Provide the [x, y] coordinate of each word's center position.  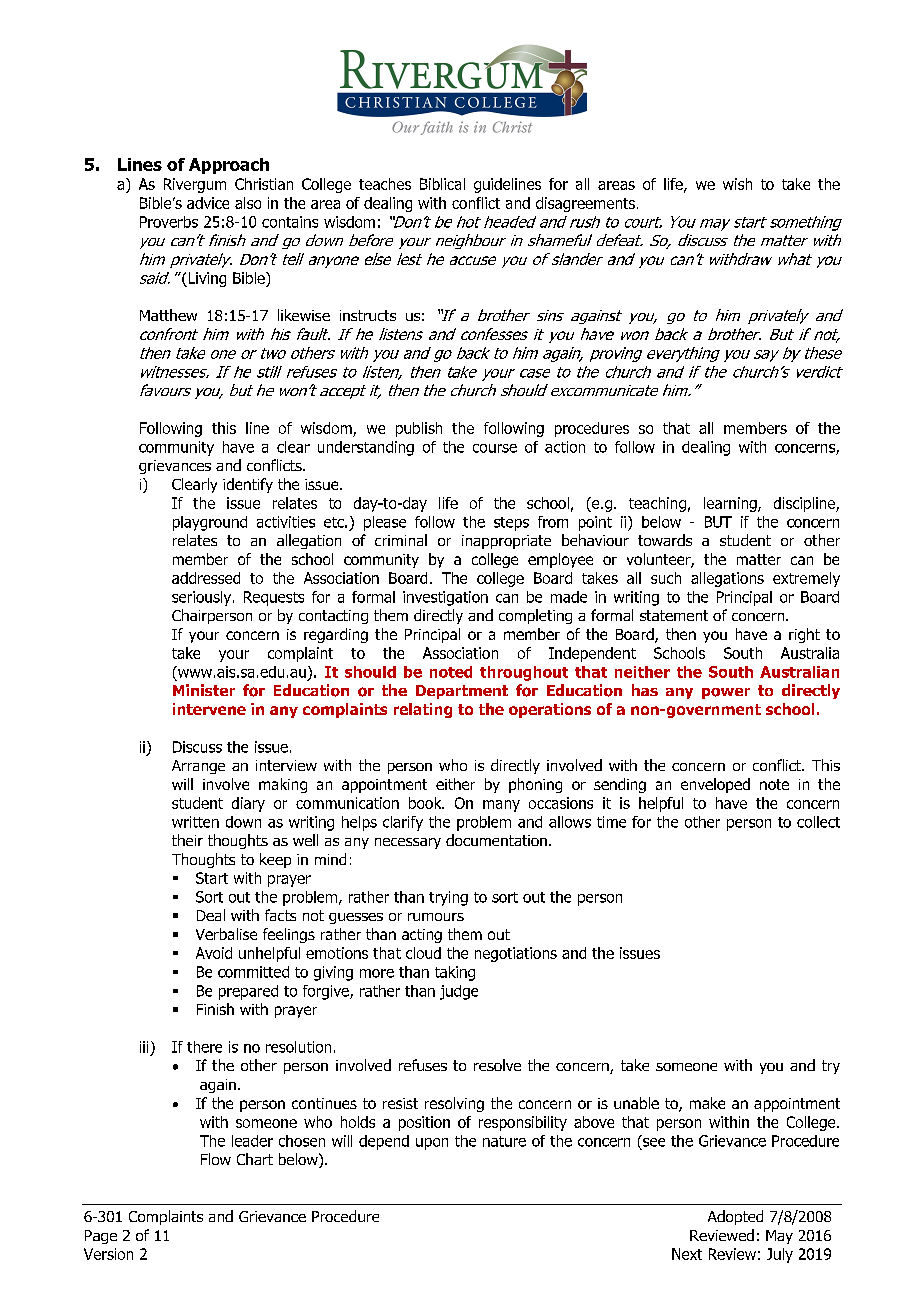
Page [101, 1237]
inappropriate [506, 542]
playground [210, 523]
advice [208, 203]
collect [818, 822]
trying [448, 898]
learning [731, 504]
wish [737, 184]
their [187, 840]
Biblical [442, 184]
